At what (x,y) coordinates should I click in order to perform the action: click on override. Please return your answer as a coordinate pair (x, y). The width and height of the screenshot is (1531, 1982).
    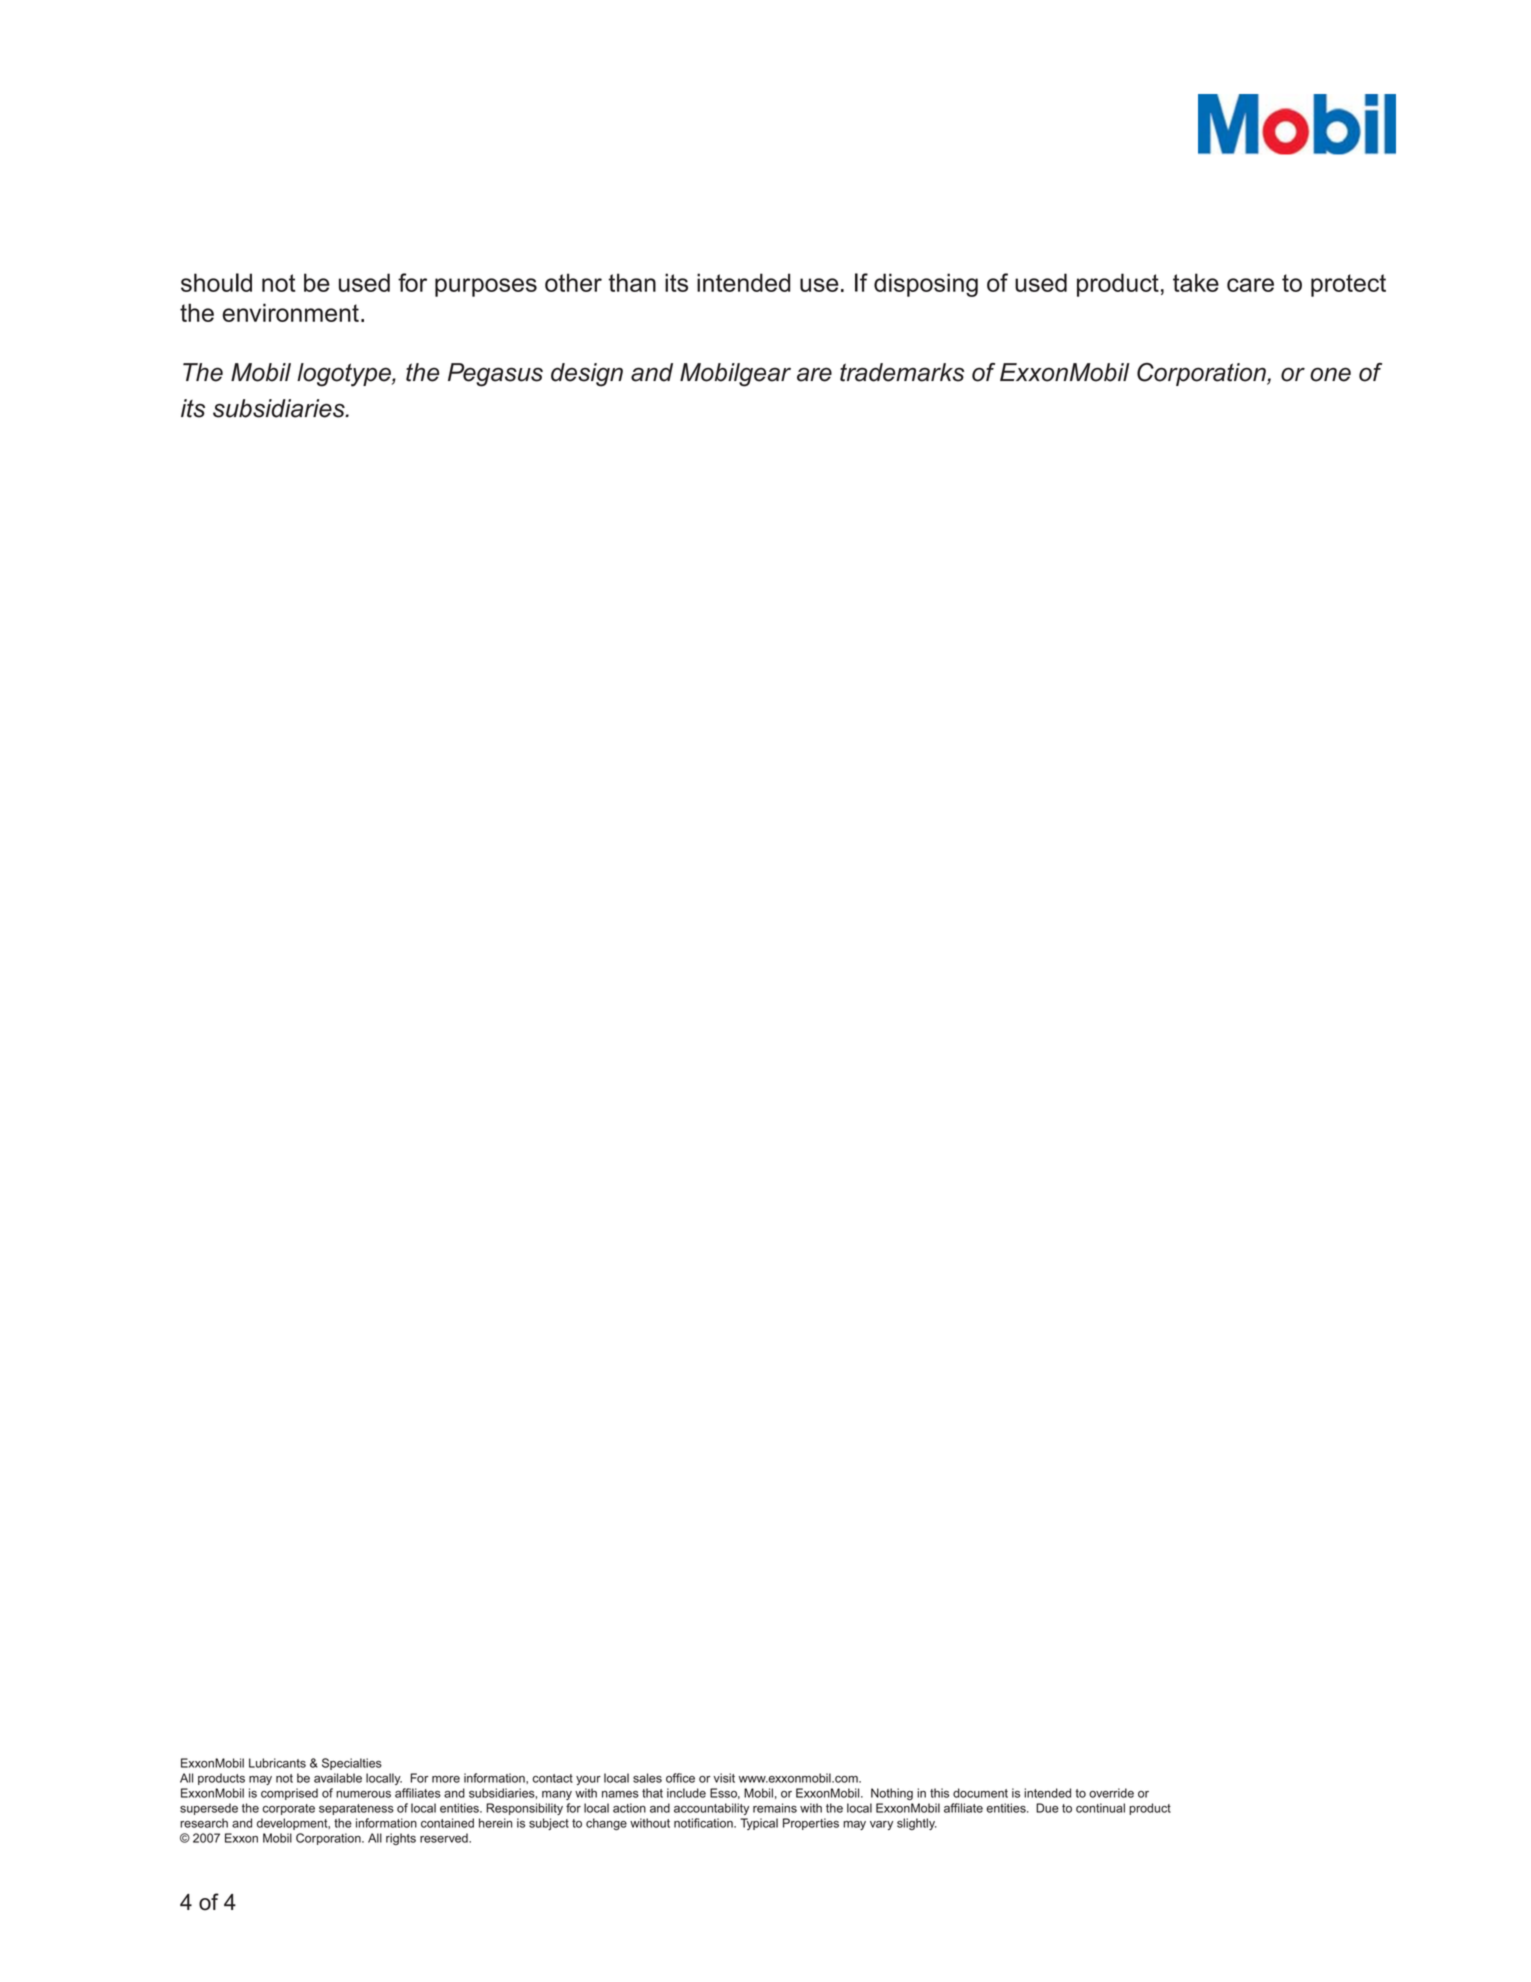
    Looking at the image, I should click on (1111, 1793).
